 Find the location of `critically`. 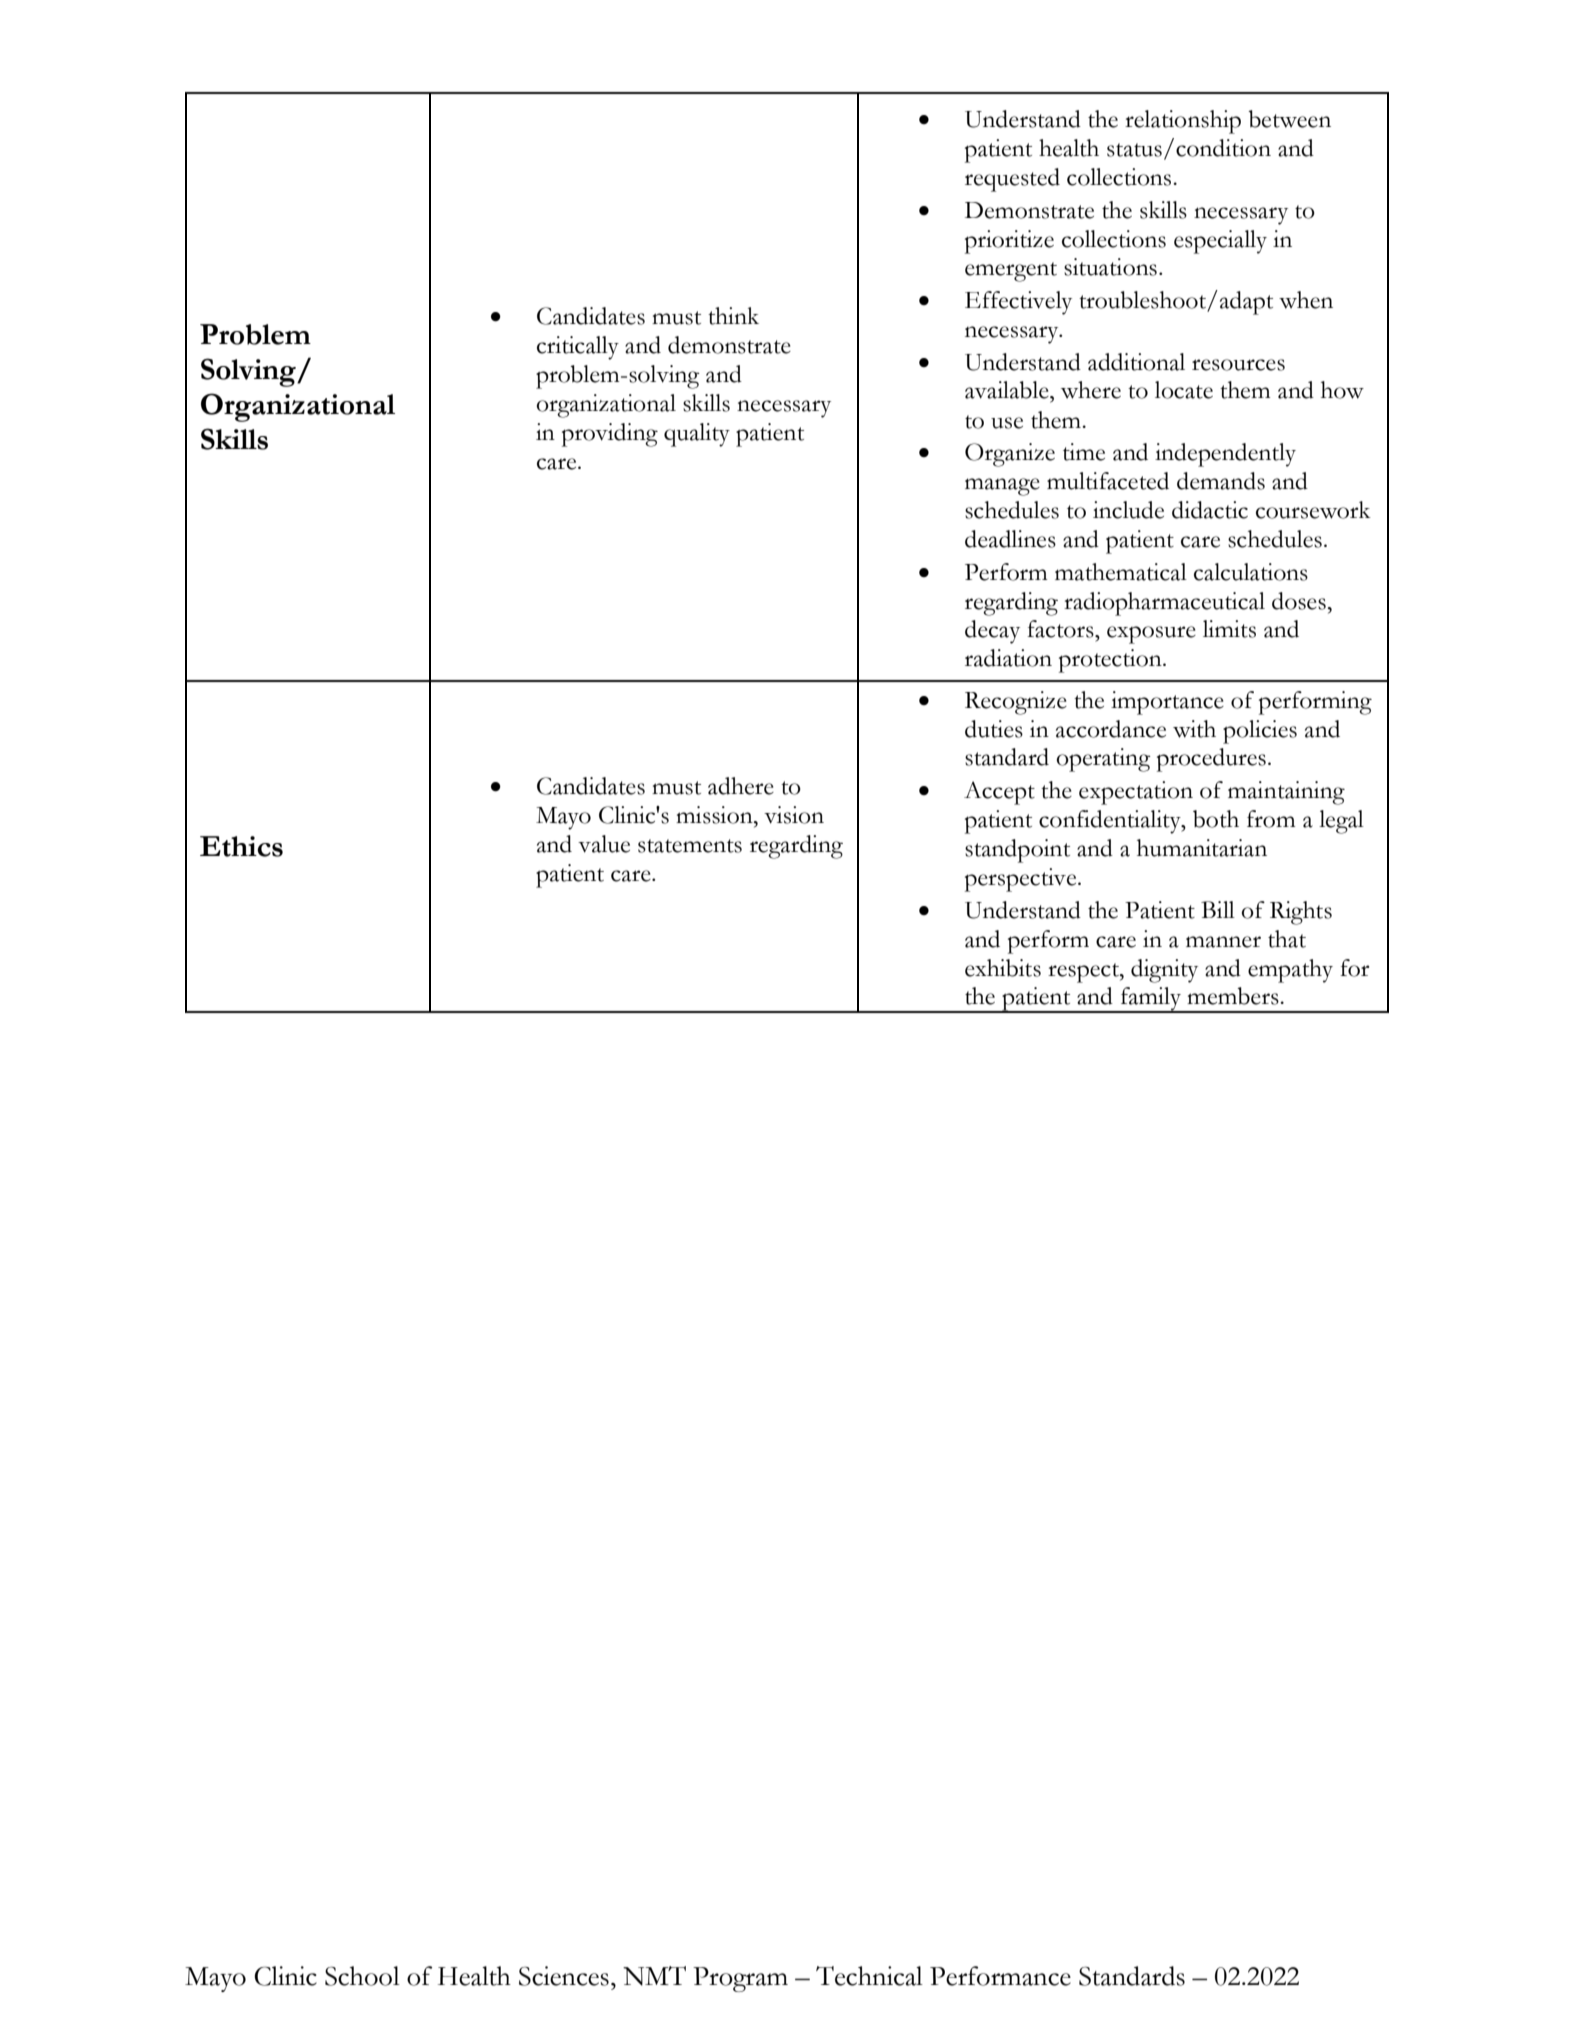

critically is located at coordinates (578, 348).
